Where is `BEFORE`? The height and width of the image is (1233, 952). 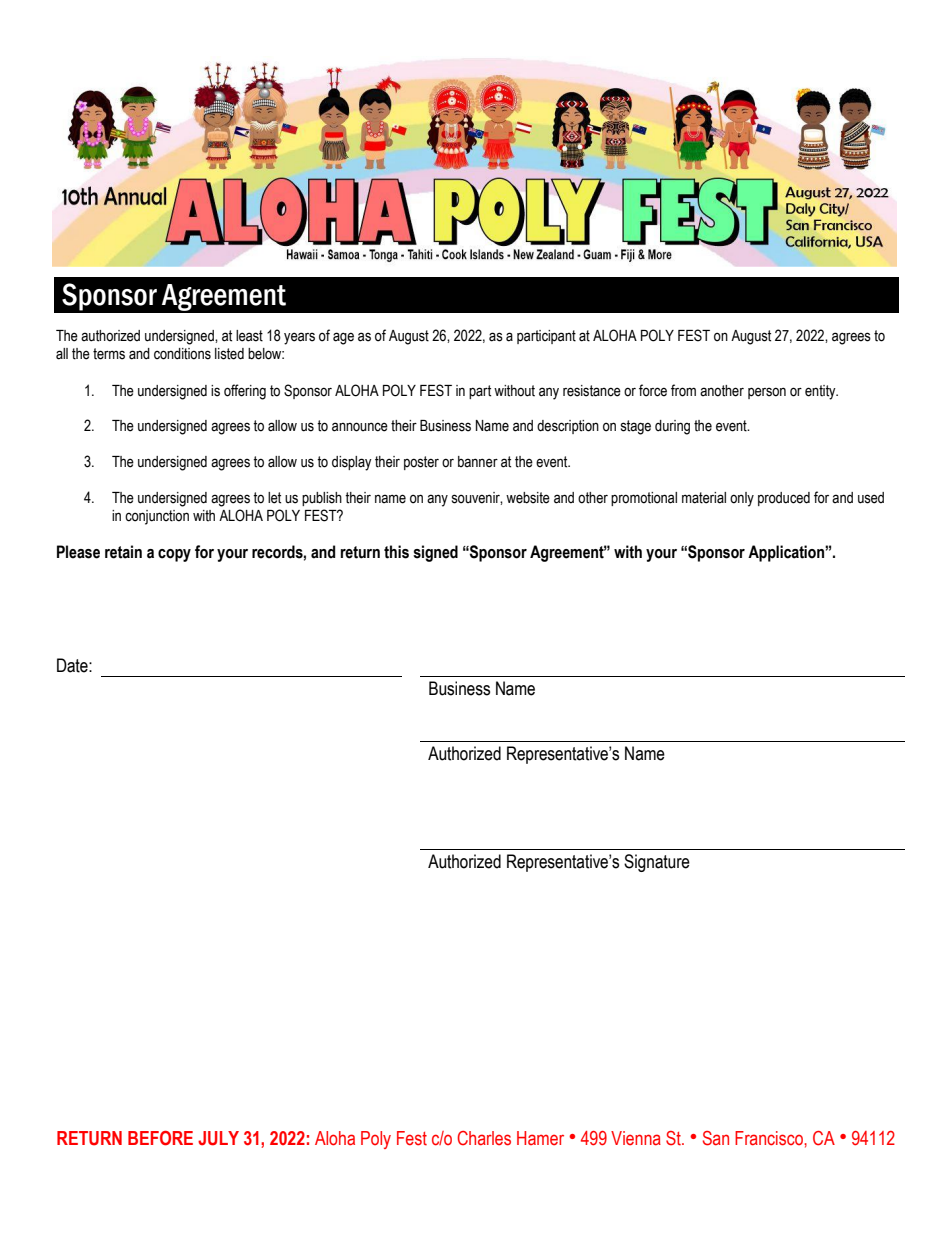 BEFORE is located at coordinates (160, 1138).
